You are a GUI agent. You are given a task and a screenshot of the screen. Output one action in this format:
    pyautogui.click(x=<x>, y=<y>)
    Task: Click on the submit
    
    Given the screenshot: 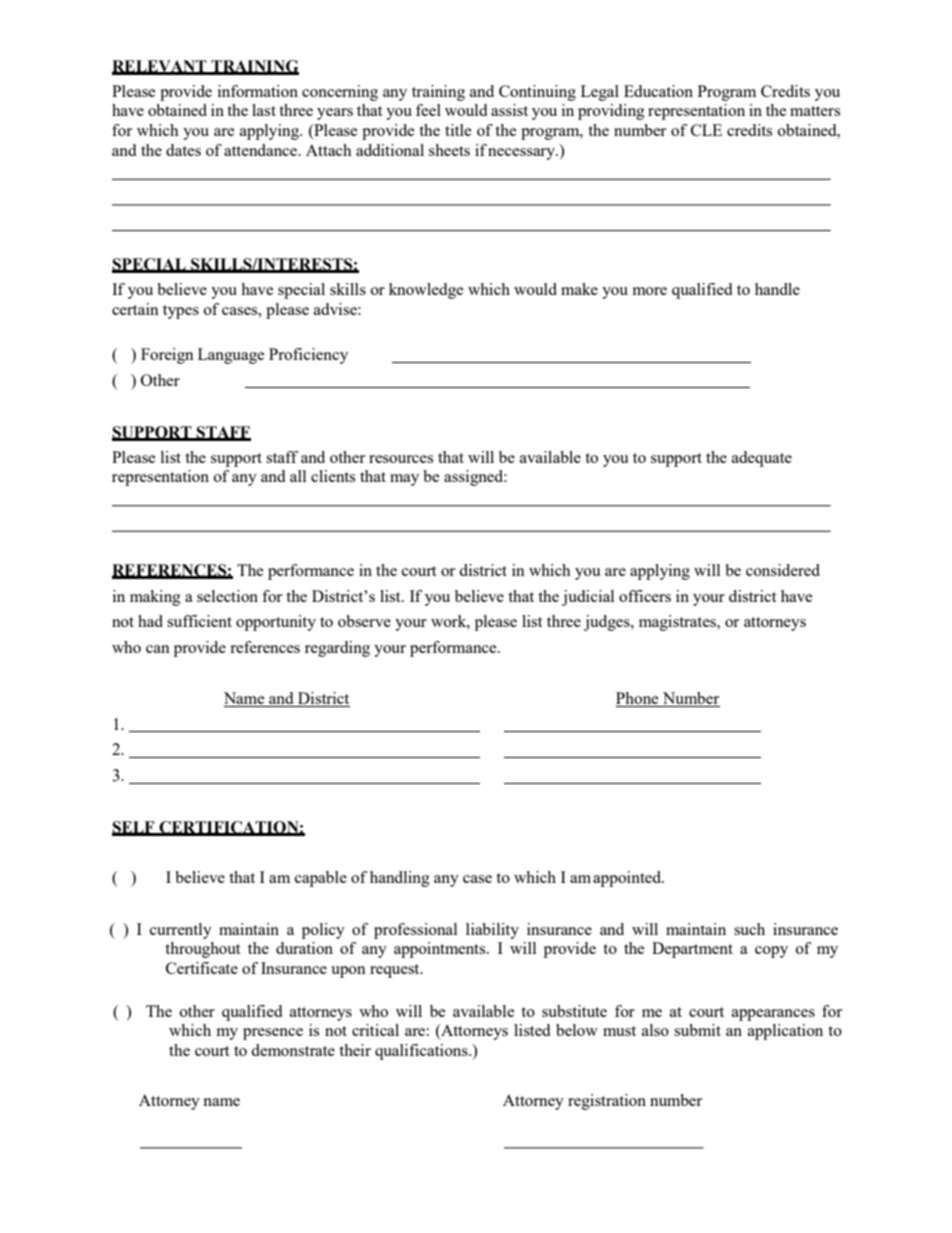 What is the action you would take?
    pyautogui.click(x=697, y=1030)
